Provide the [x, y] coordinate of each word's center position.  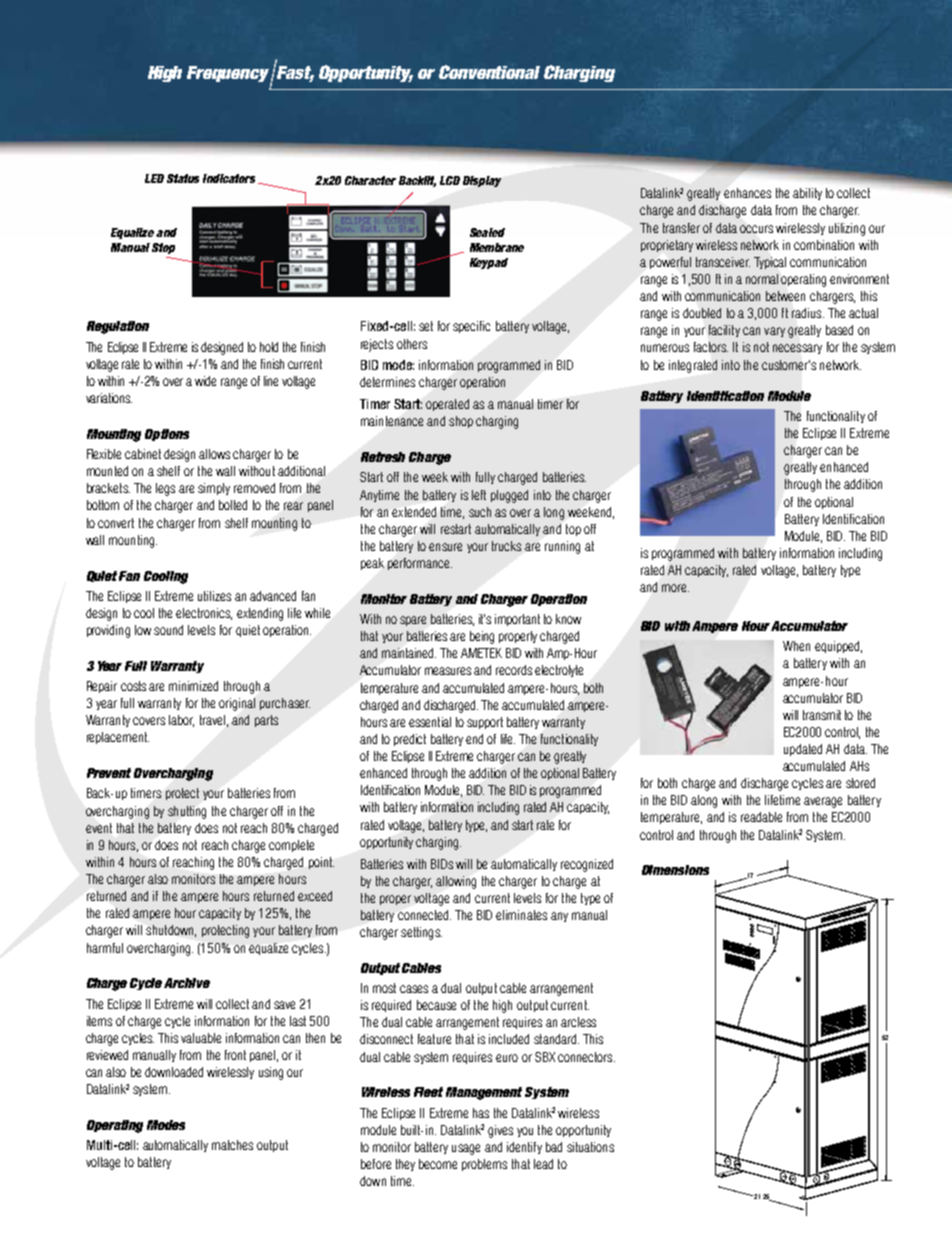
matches [232, 1145]
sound [168, 630]
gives [500, 1131]
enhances [747, 193]
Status [183, 178]
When [796, 646]
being [482, 637]
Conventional [489, 72]
